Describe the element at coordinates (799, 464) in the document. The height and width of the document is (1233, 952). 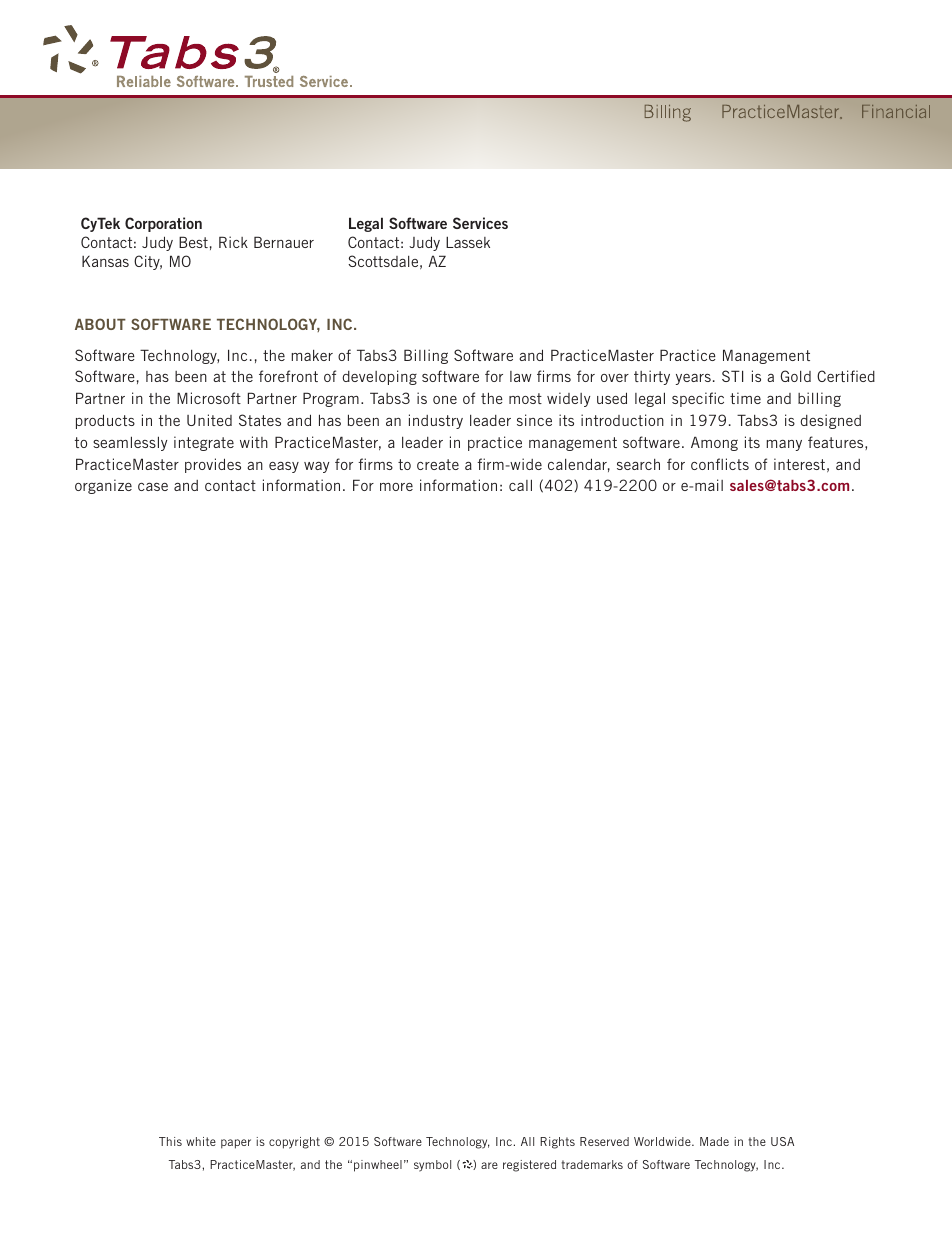
I see `interest` at that location.
